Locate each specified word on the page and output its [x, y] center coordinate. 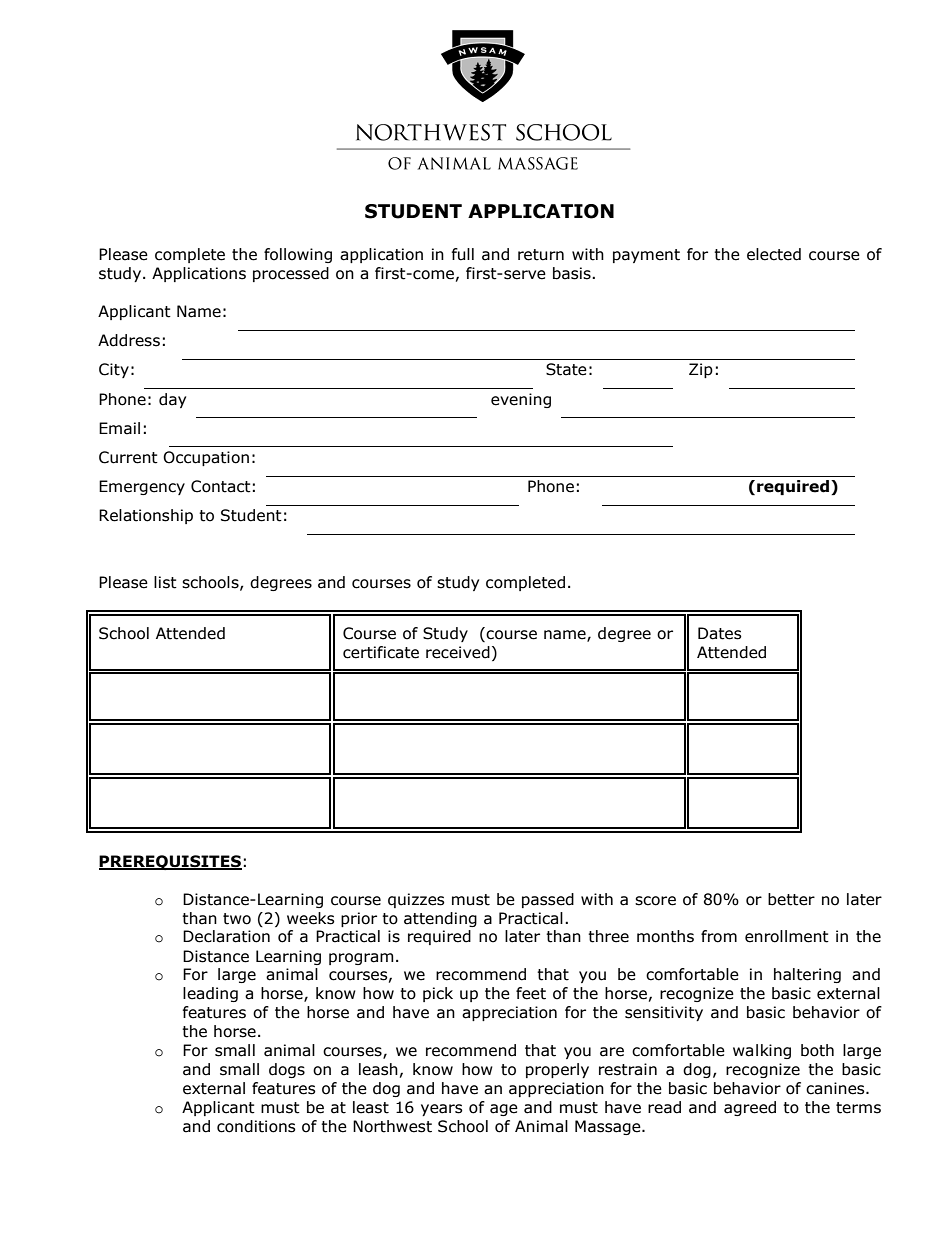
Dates [720, 633]
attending [440, 919]
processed [291, 274]
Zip [701, 370]
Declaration [226, 936]
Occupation [206, 458]
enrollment [787, 936]
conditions [256, 1126]
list [165, 582]
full [463, 254]
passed [548, 900]
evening [521, 400]
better [791, 899]
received [458, 652]
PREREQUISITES [170, 862]
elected [774, 254]
